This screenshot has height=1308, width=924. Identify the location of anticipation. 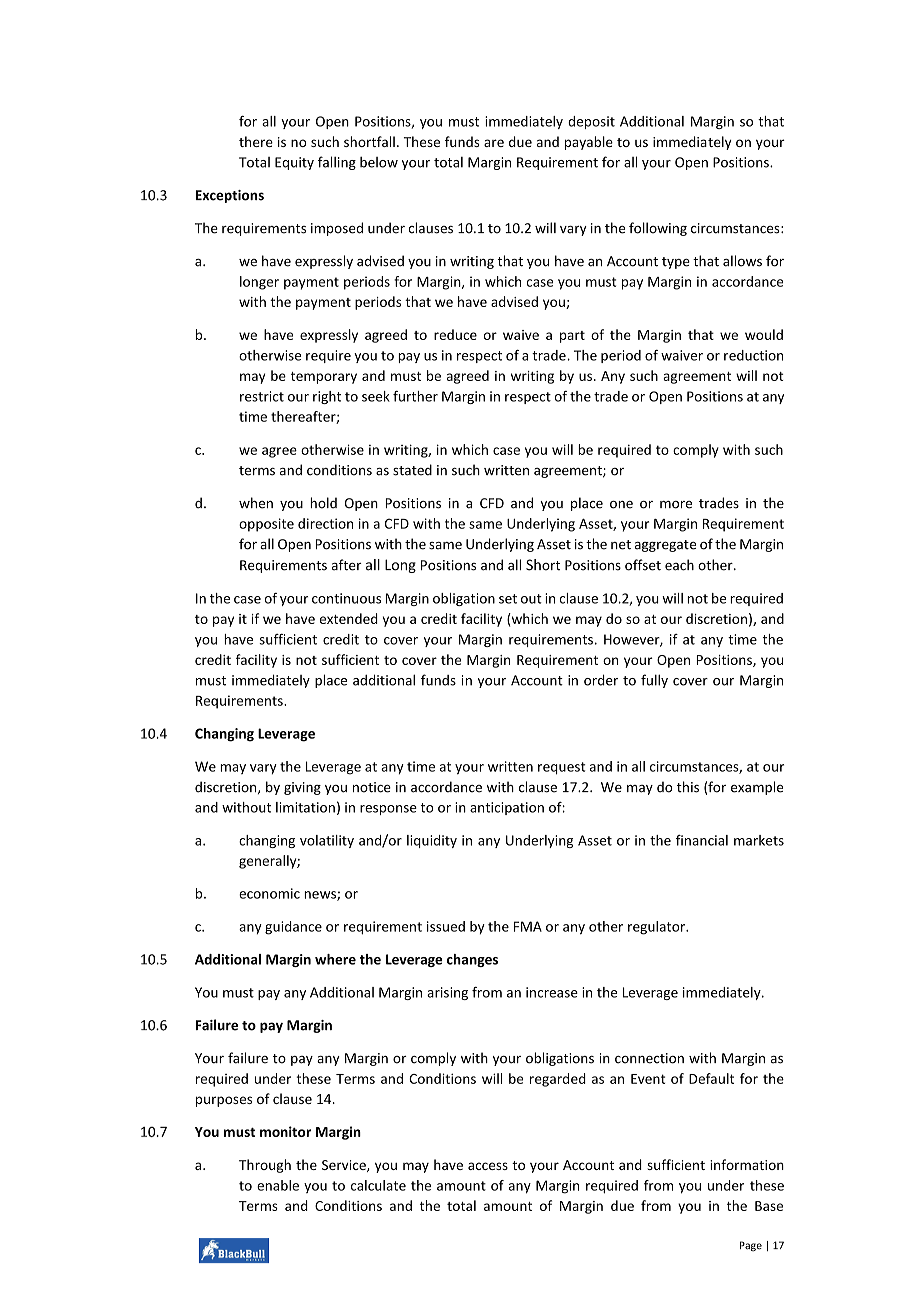
(507, 808).
